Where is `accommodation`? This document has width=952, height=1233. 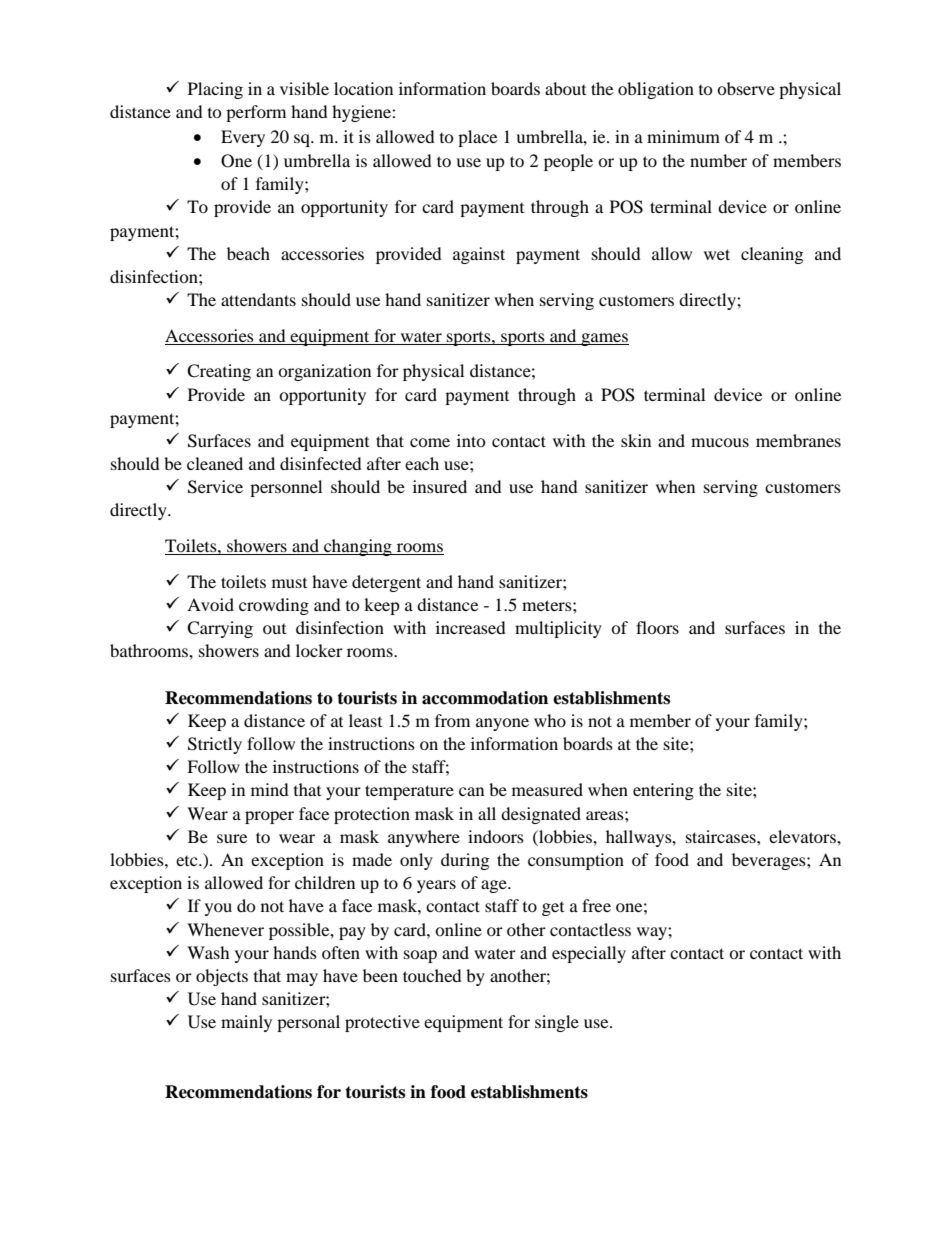
accommodation is located at coordinates (485, 698).
